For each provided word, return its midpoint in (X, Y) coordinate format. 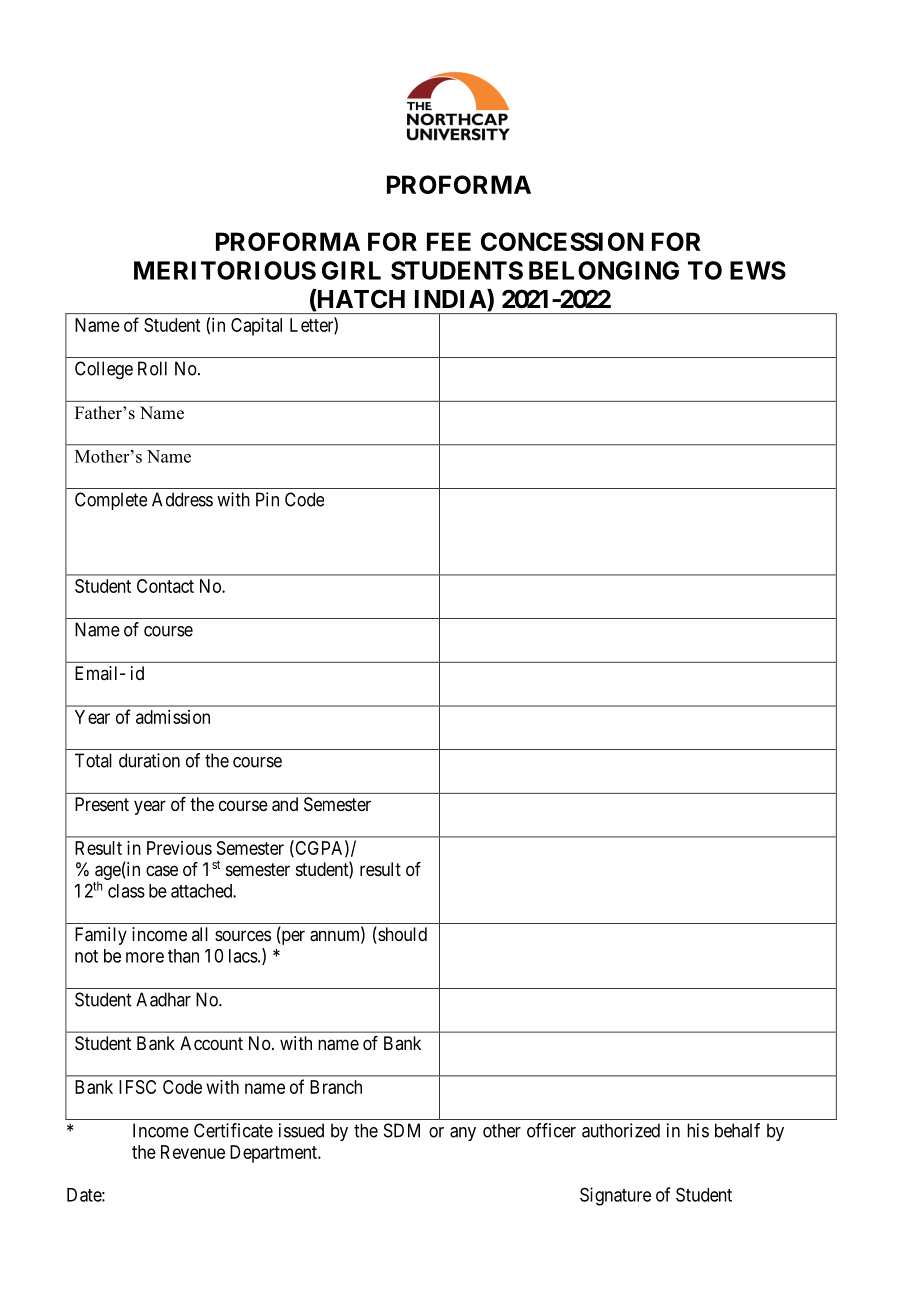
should (401, 935)
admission (173, 717)
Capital (256, 327)
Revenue (193, 1152)
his (698, 1130)
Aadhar (163, 999)
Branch (336, 1087)
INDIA (451, 300)
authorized (621, 1130)
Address (182, 499)
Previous (179, 848)
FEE (449, 241)
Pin (267, 499)
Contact (165, 586)
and (285, 804)
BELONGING (604, 270)
